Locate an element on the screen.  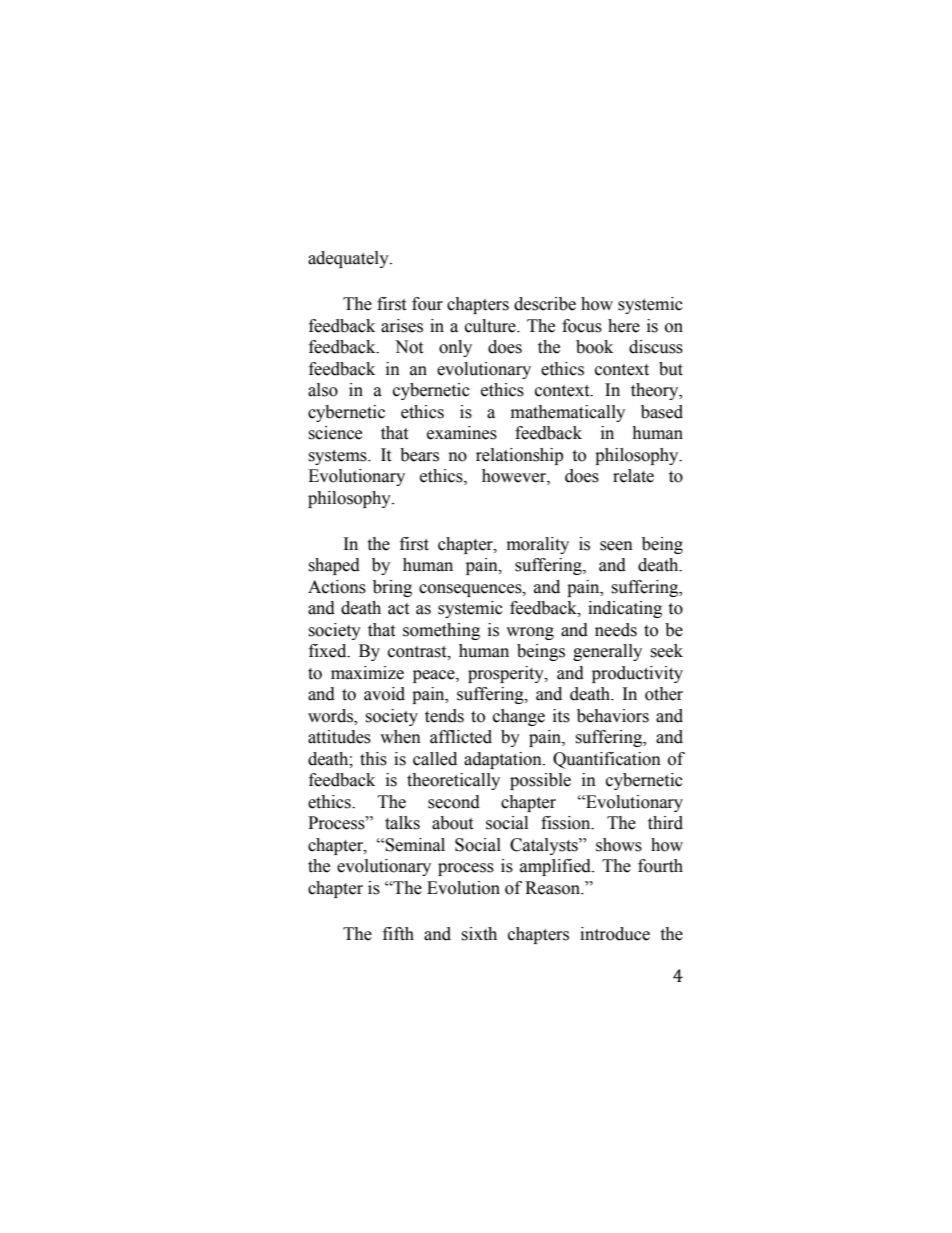
indicating is located at coordinates (625, 609).
